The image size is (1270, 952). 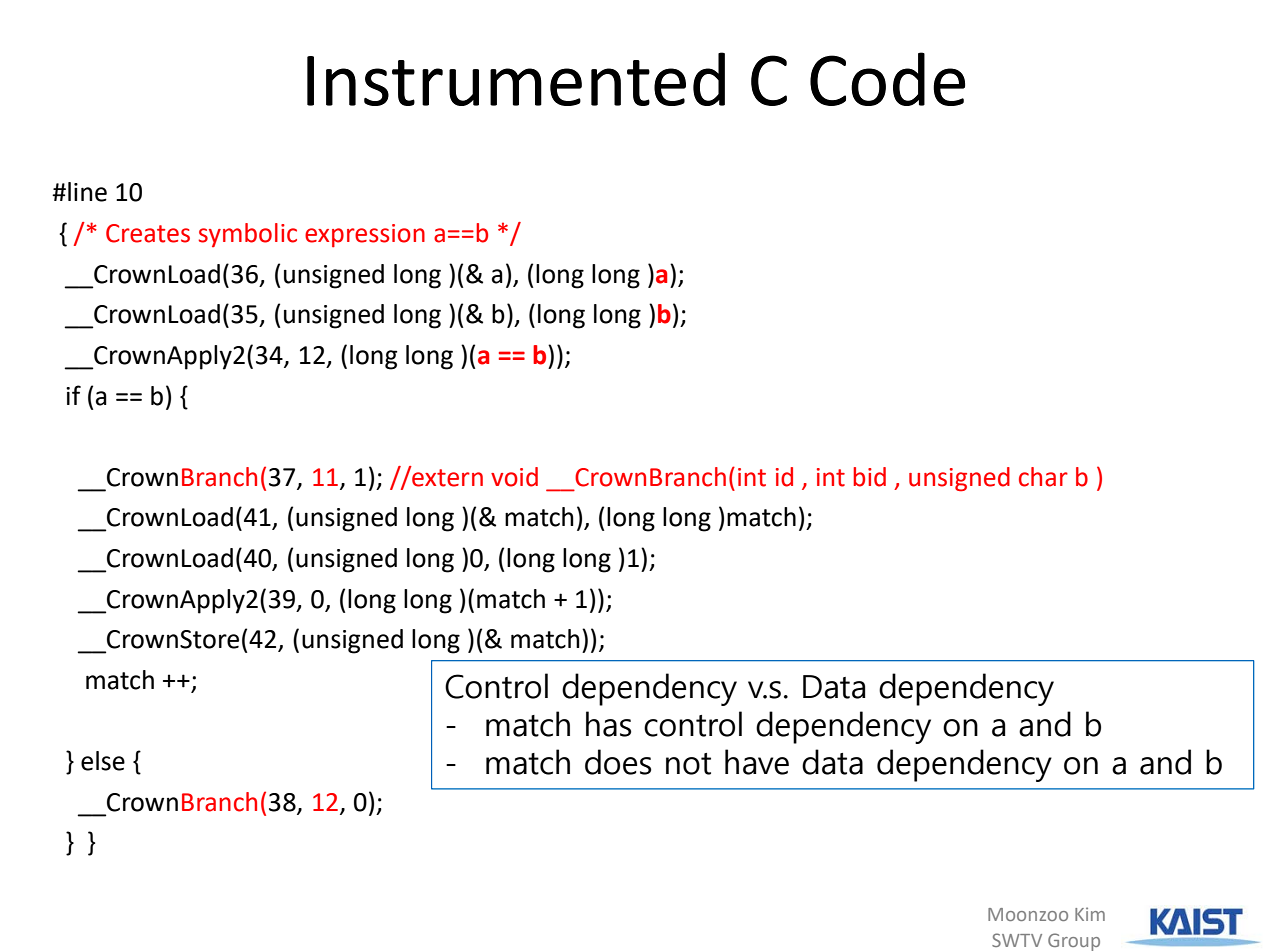 I want to click on bid, so click(x=869, y=477).
